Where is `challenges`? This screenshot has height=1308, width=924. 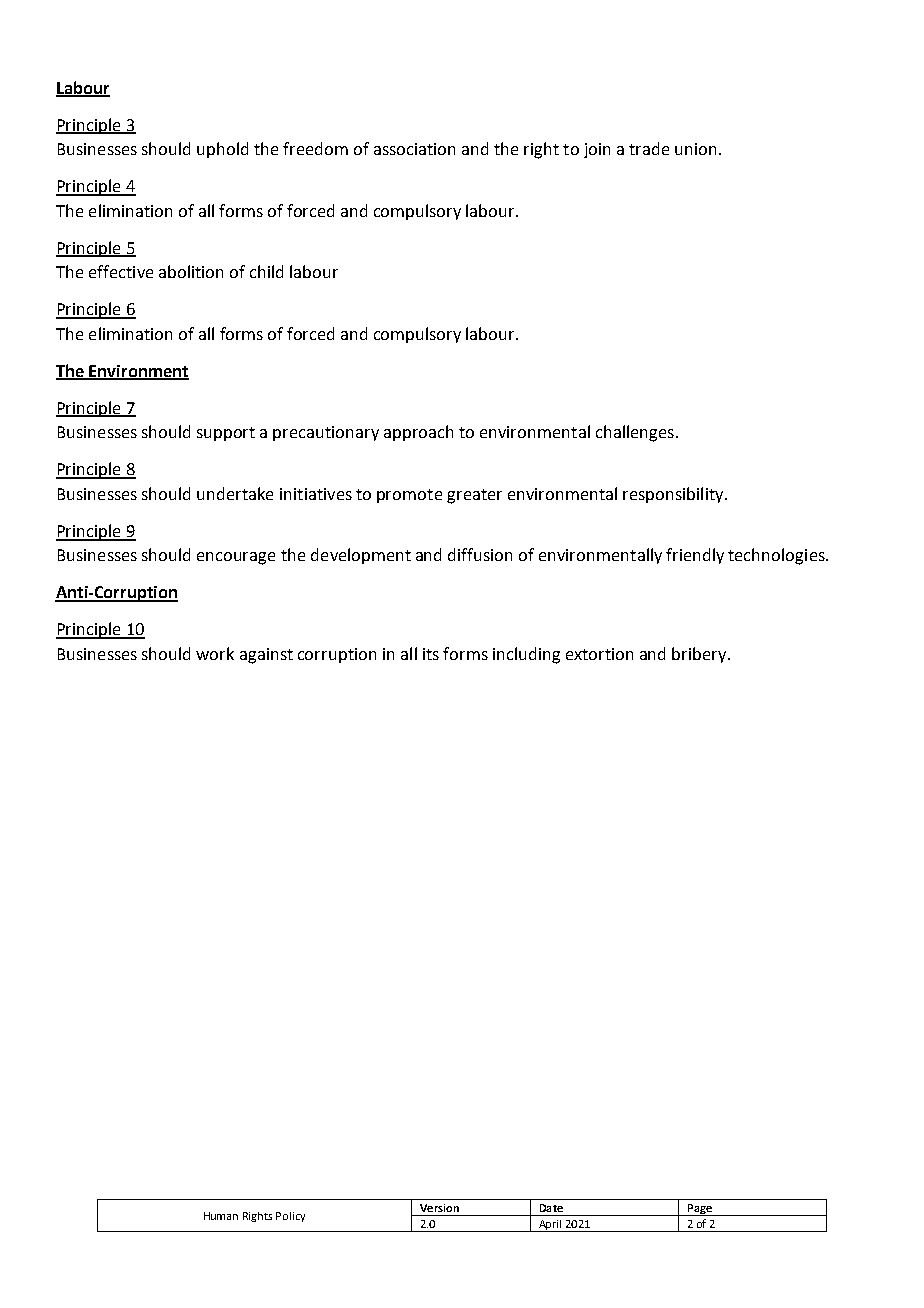 challenges is located at coordinates (635, 433).
